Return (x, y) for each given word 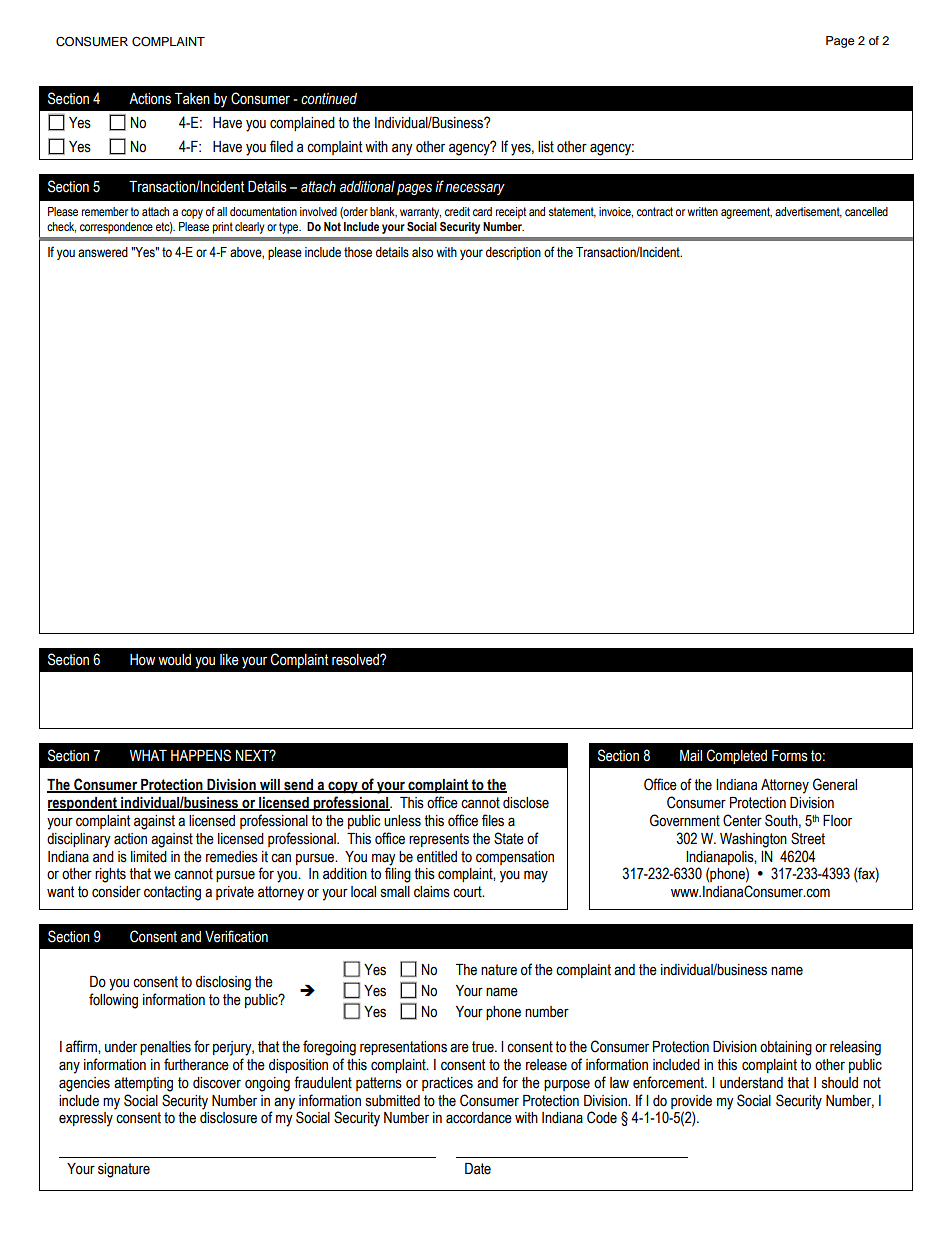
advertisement (808, 212)
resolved (356, 660)
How (142, 660)
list (546, 147)
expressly (86, 1119)
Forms (790, 756)
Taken (192, 99)
